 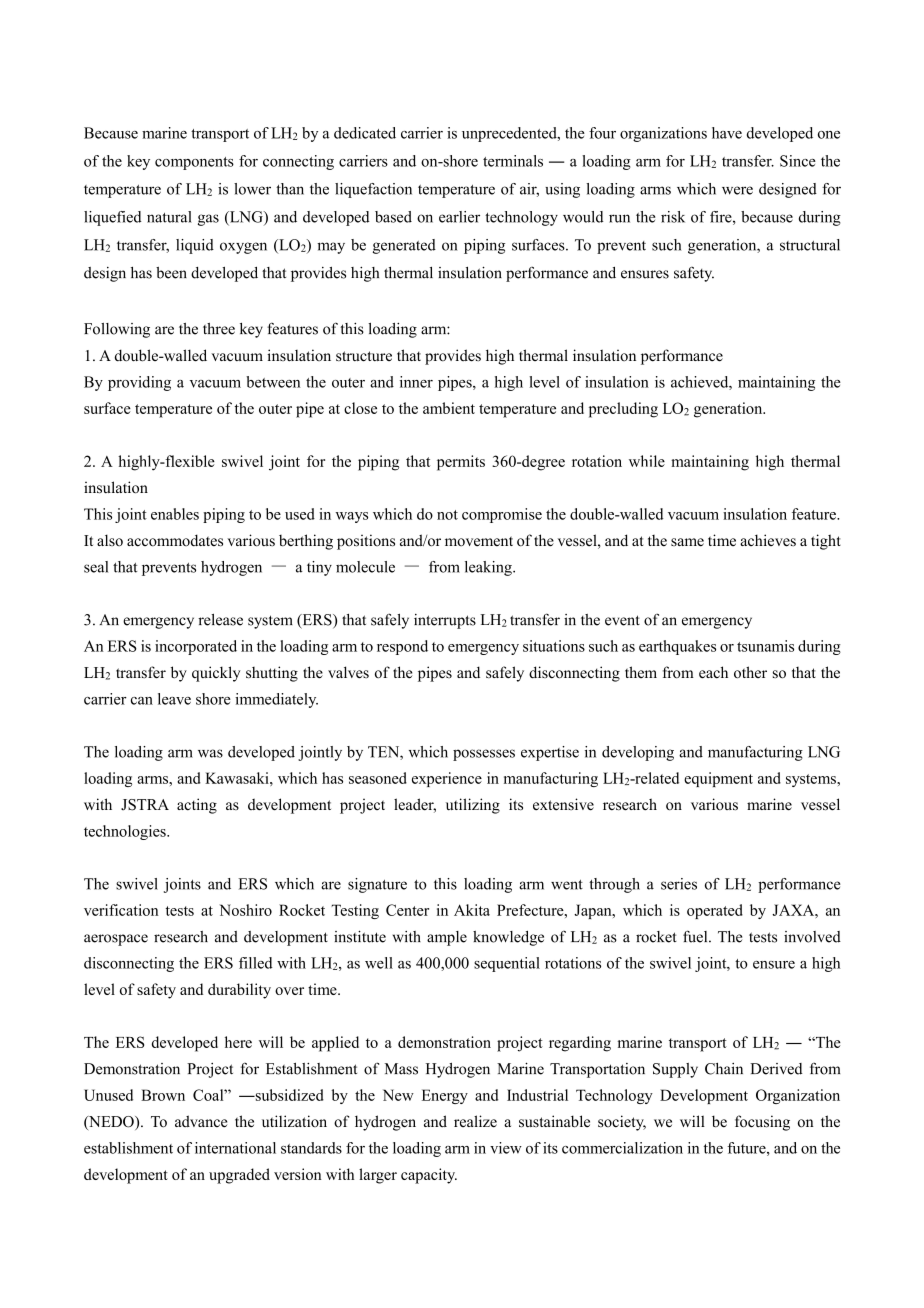 I want to click on were, so click(x=737, y=190).
